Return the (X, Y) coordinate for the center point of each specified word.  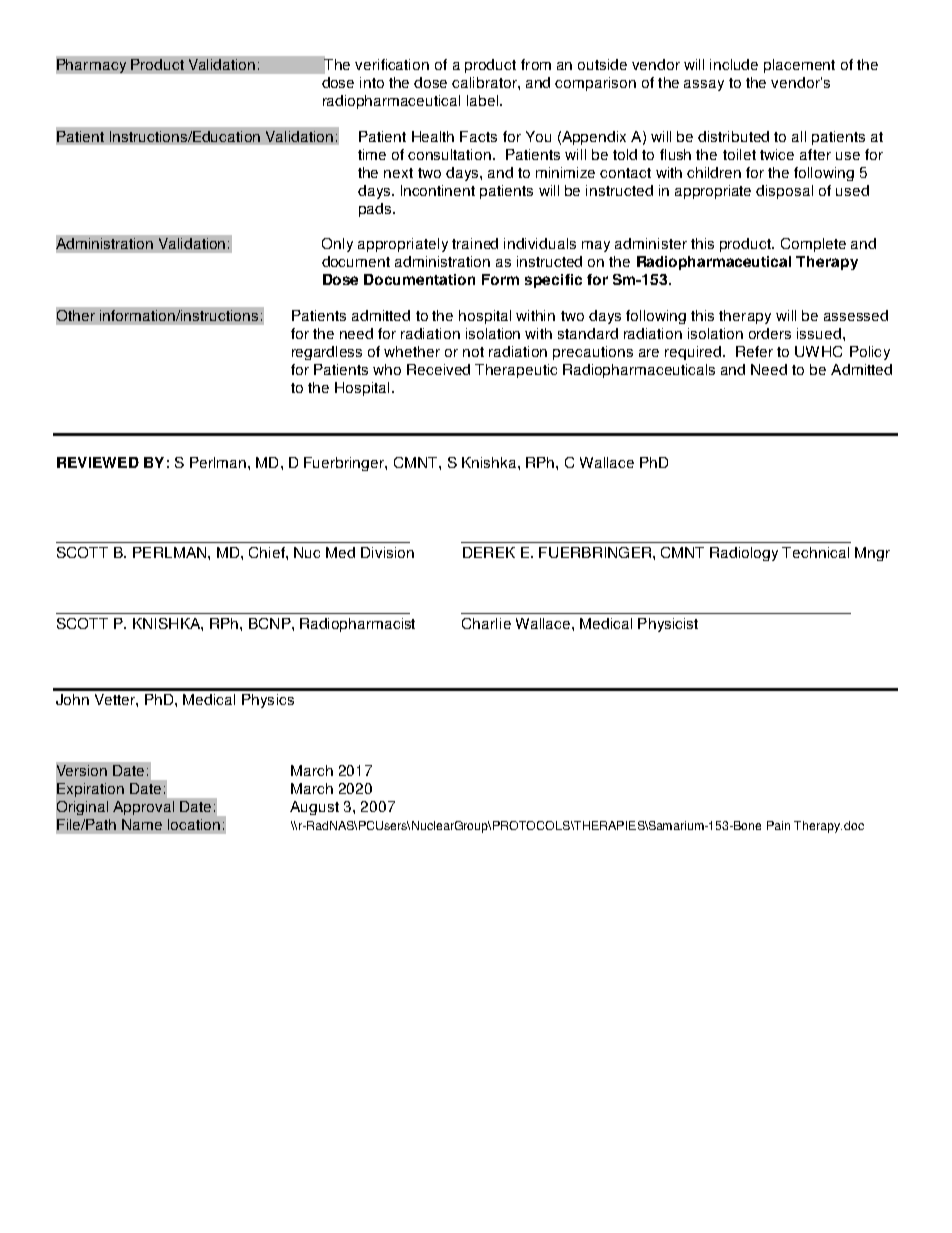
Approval (143, 808)
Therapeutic (516, 371)
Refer (754, 351)
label (484, 100)
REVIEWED (98, 462)
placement (799, 66)
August (314, 808)
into (372, 82)
